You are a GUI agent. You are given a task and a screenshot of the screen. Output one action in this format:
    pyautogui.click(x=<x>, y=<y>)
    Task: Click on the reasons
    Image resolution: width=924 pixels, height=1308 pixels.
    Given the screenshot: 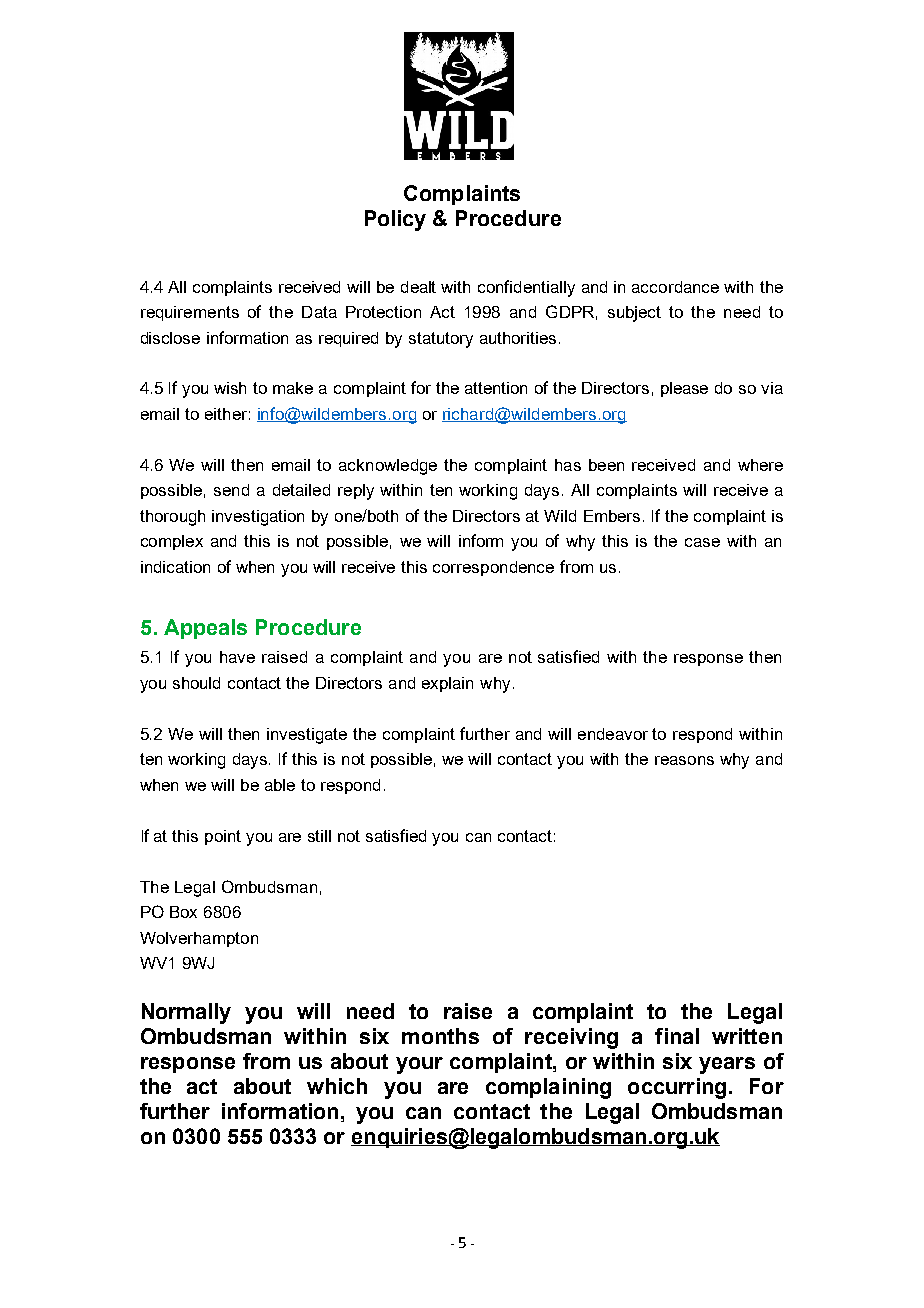 What is the action you would take?
    pyautogui.click(x=684, y=760)
